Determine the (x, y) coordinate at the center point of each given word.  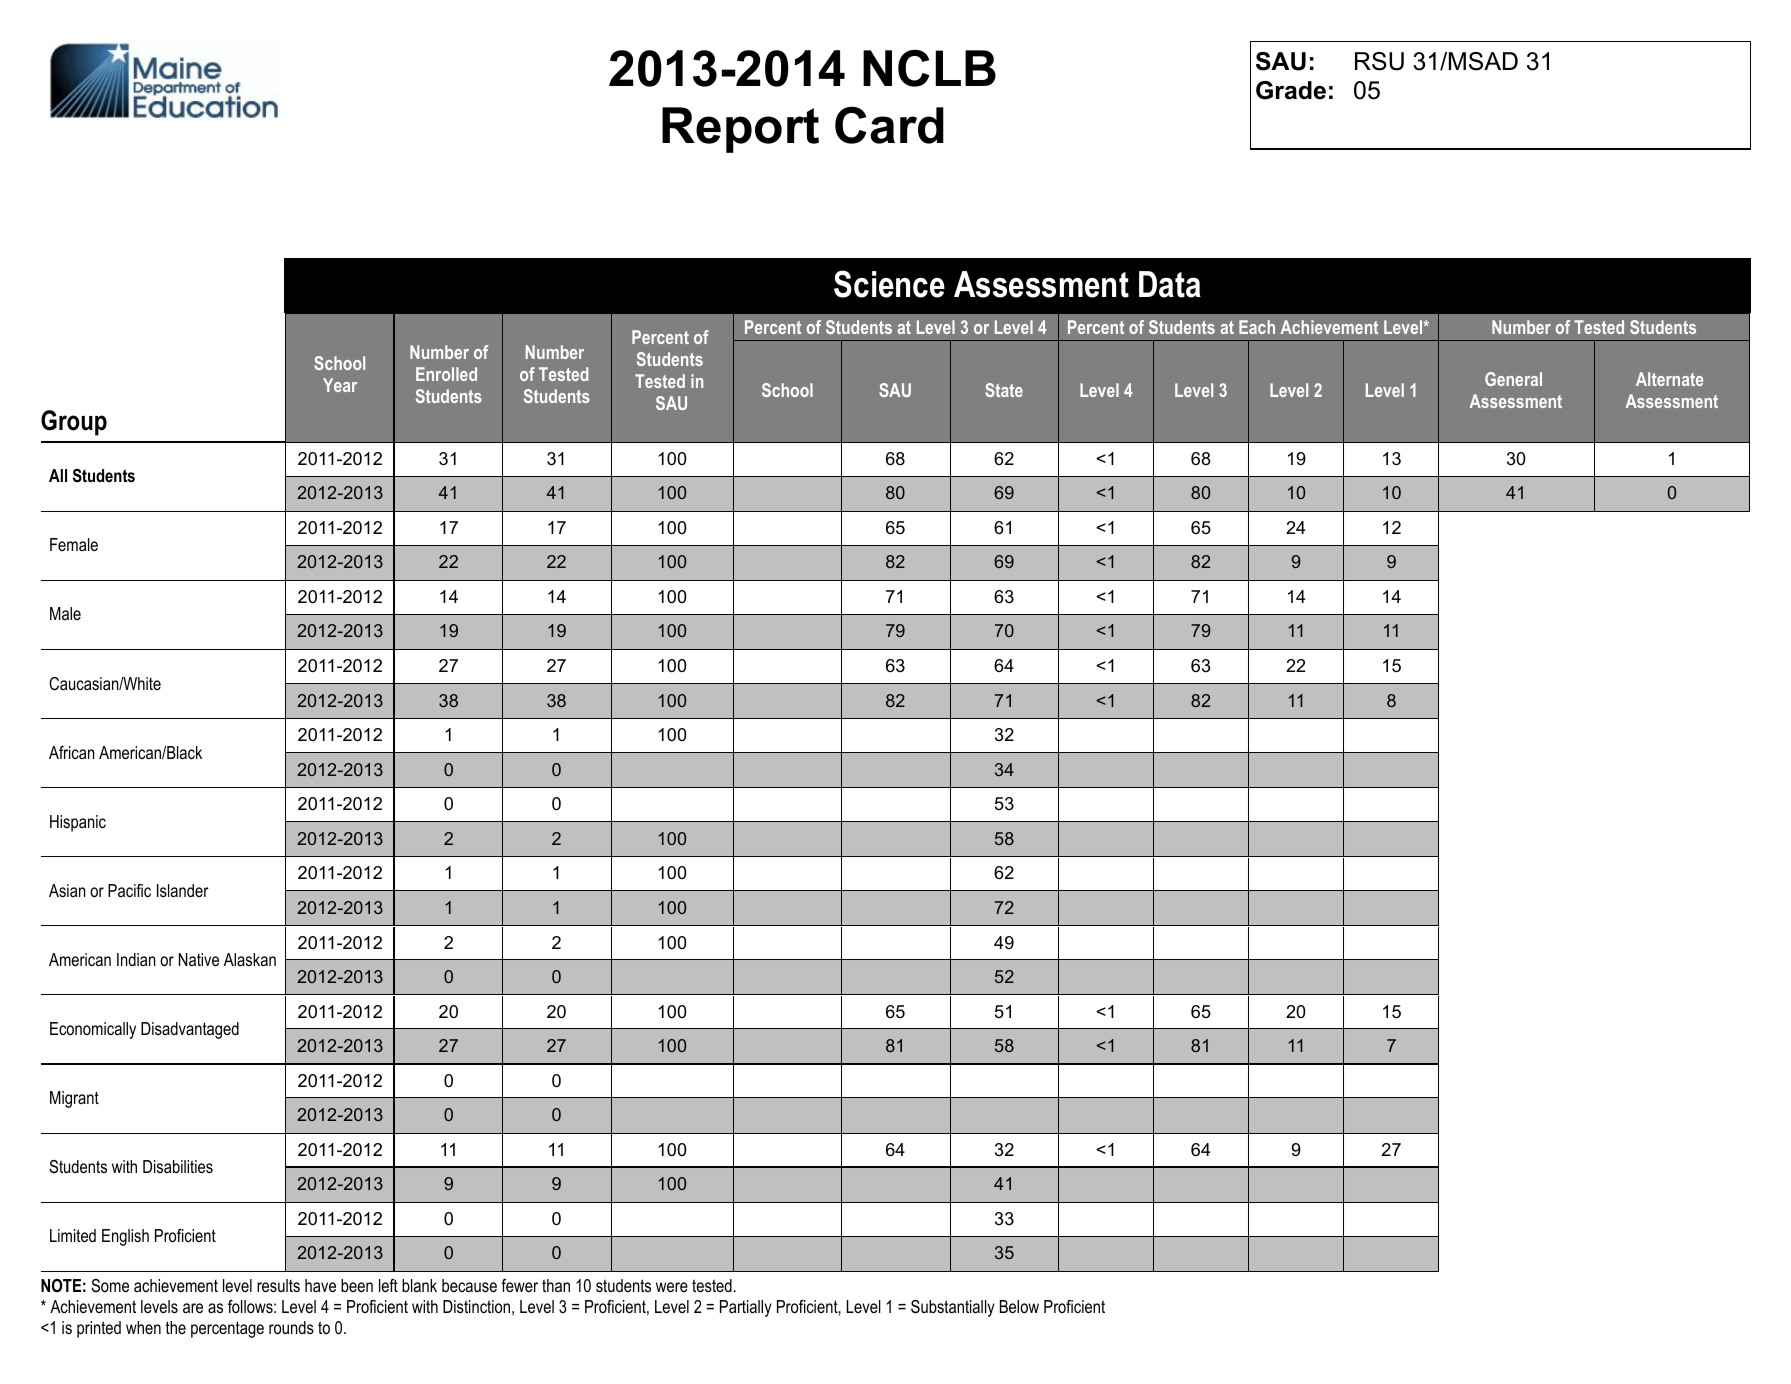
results (278, 1285)
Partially (746, 1308)
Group (74, 423)
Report (740, 130)
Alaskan (250, 959)
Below (1019, 1306)
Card (889, 125)
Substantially (953, 1308)
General (1513, 379)
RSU (1379, 61)
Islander (183, 890)
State (1004, 390)
